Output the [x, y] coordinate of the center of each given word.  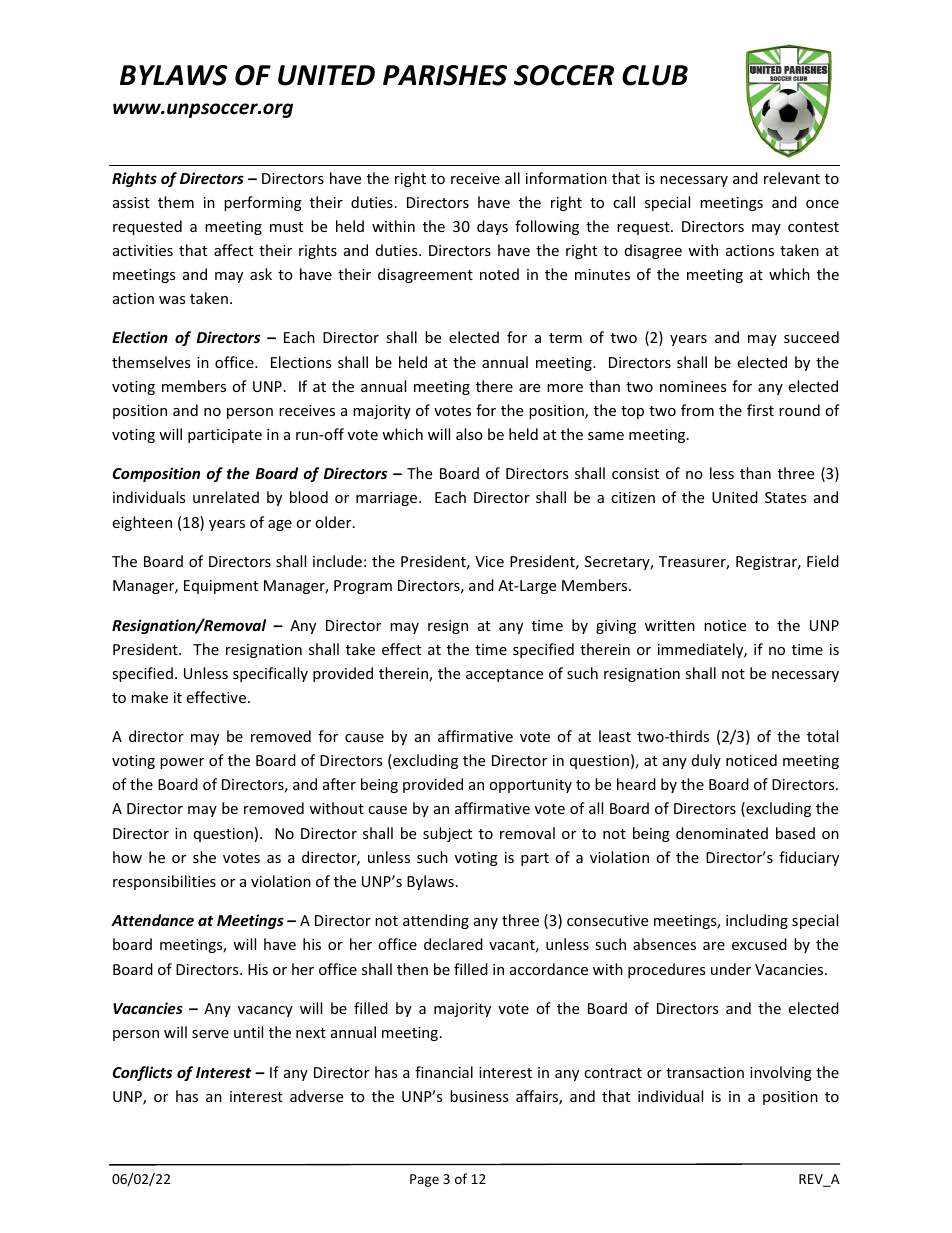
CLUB [655, 75]
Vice [489, 561]
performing [263, 203]
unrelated [226, 497]
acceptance [504, 675]
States [785, 497]
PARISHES [445, 75]
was [172, 300]
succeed [811, 337]
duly [706, 761]
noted [499, 274]
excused [759, 944]
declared [453, 944]
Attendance [152, 920]
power [182, 763]
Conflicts [142, 1073]
